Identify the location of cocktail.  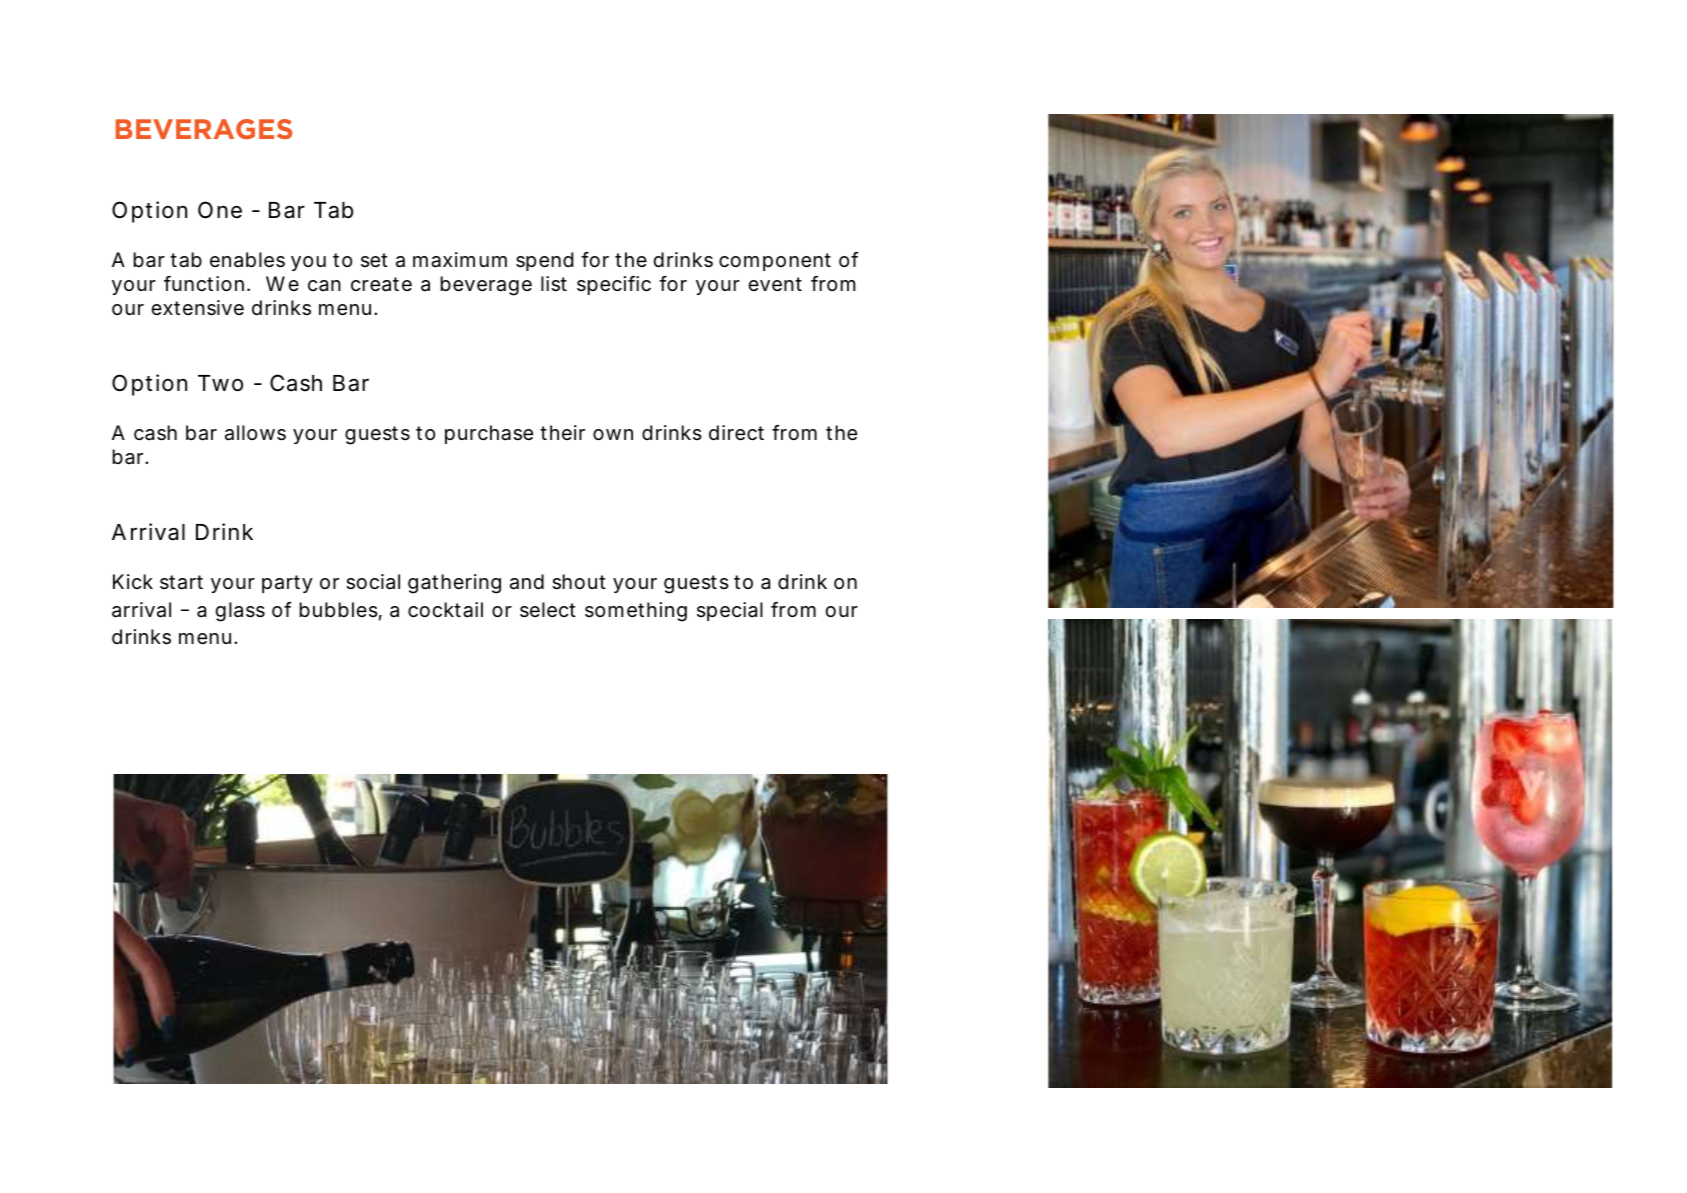
(445, 610).
